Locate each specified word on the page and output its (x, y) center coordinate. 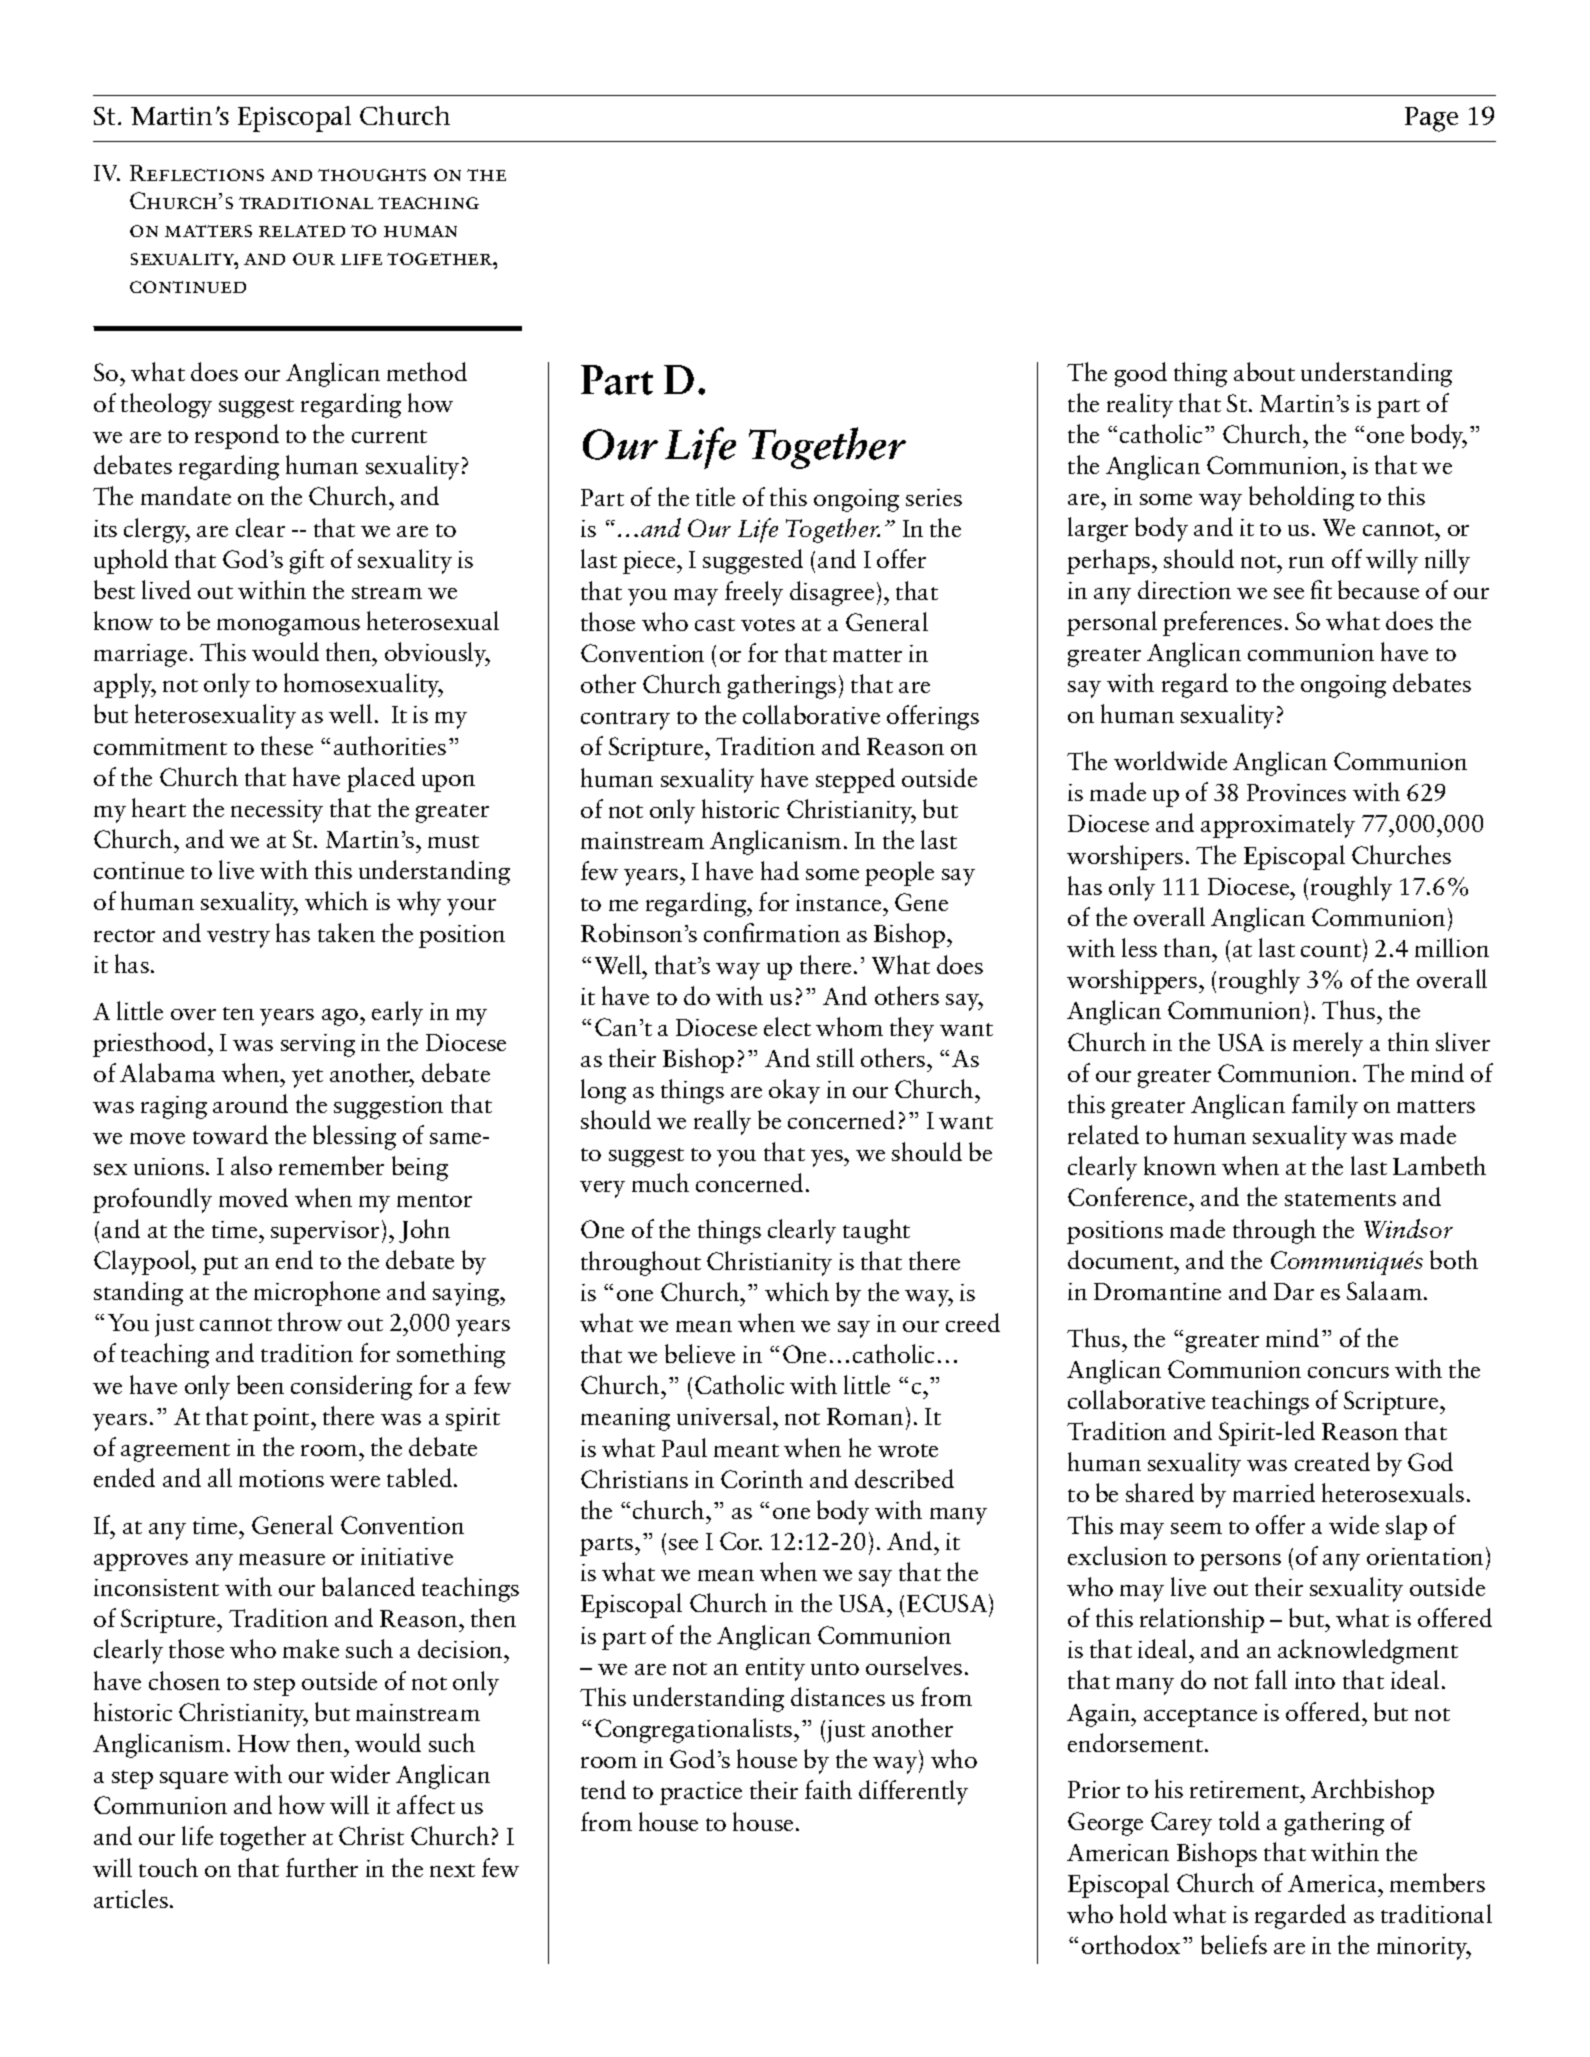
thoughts (372, 175)
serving (318, 1045)
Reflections (197, 173)
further (322, 1867)
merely (1328, 1044)
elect (787, 1026)
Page (1431, 119)
